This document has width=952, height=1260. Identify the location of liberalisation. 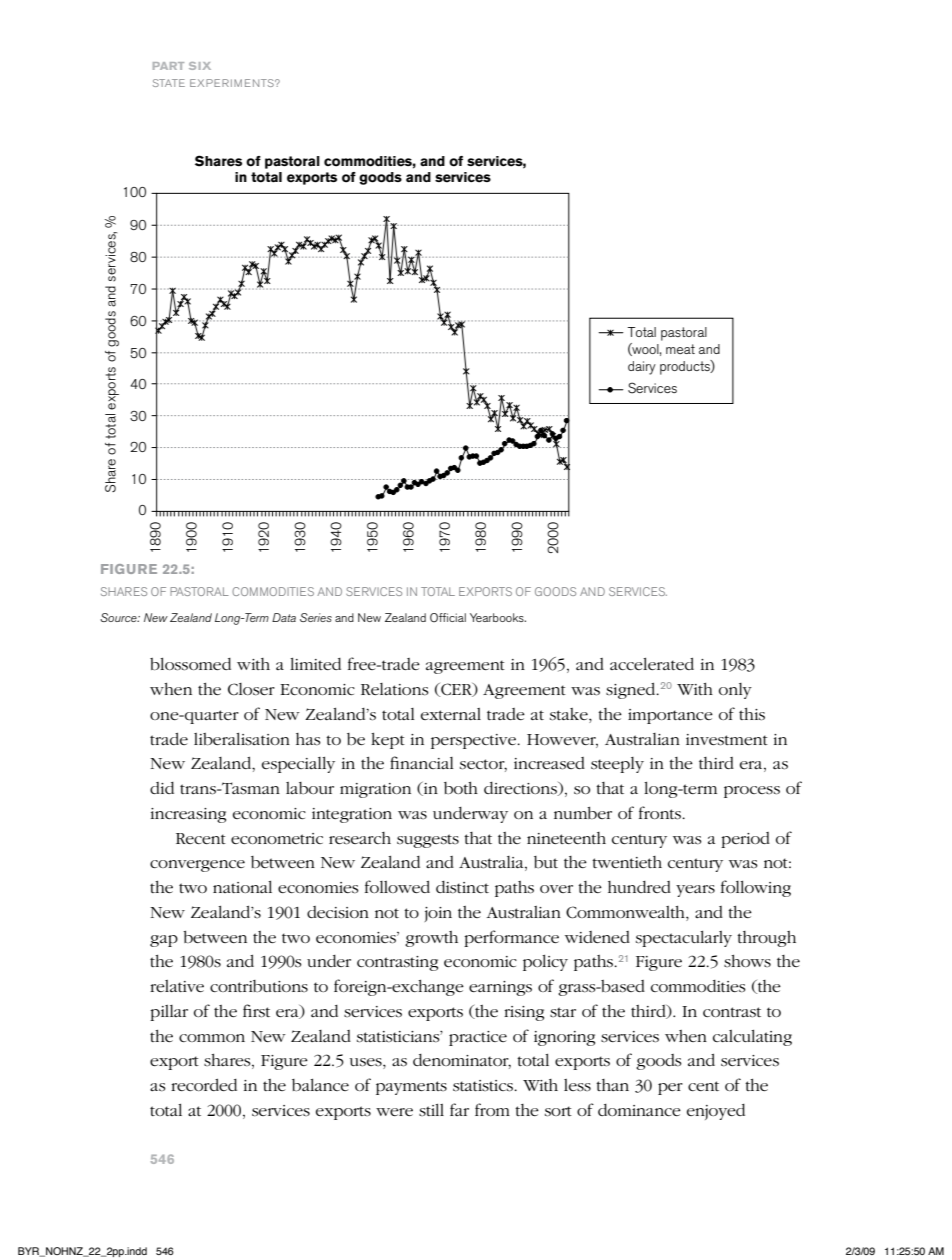
(242, 739).
